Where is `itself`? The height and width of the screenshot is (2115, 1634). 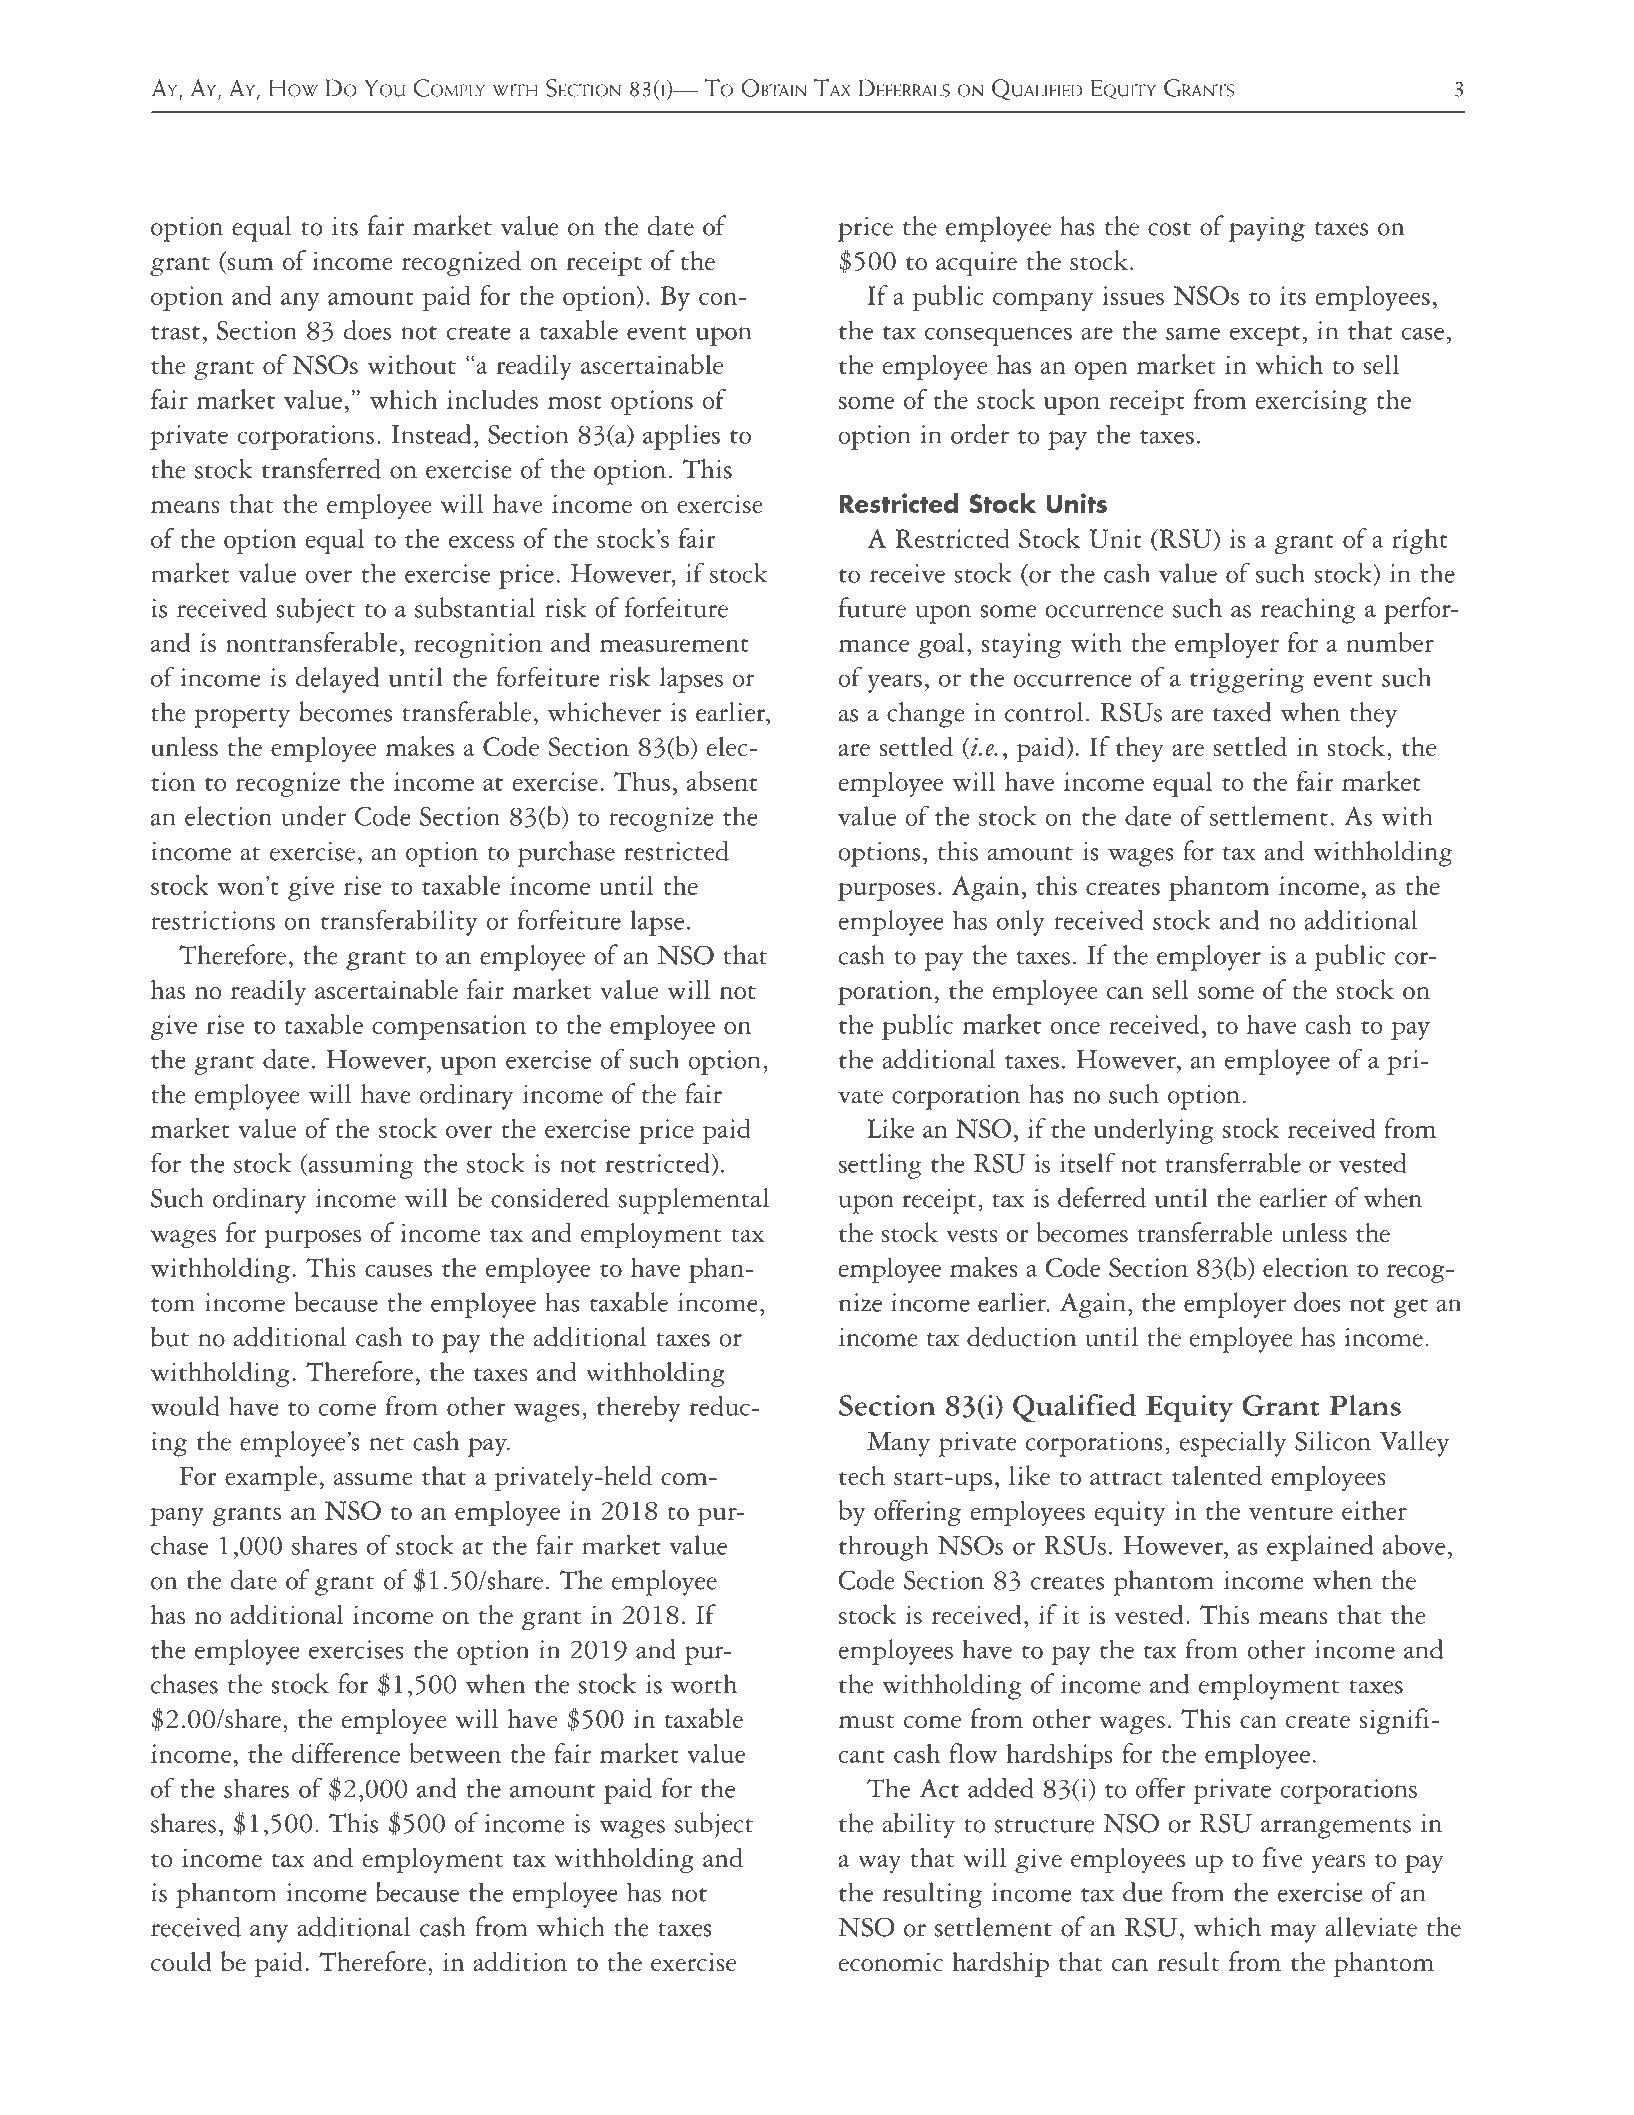
itself is located at coordinates (1088, 1162).
